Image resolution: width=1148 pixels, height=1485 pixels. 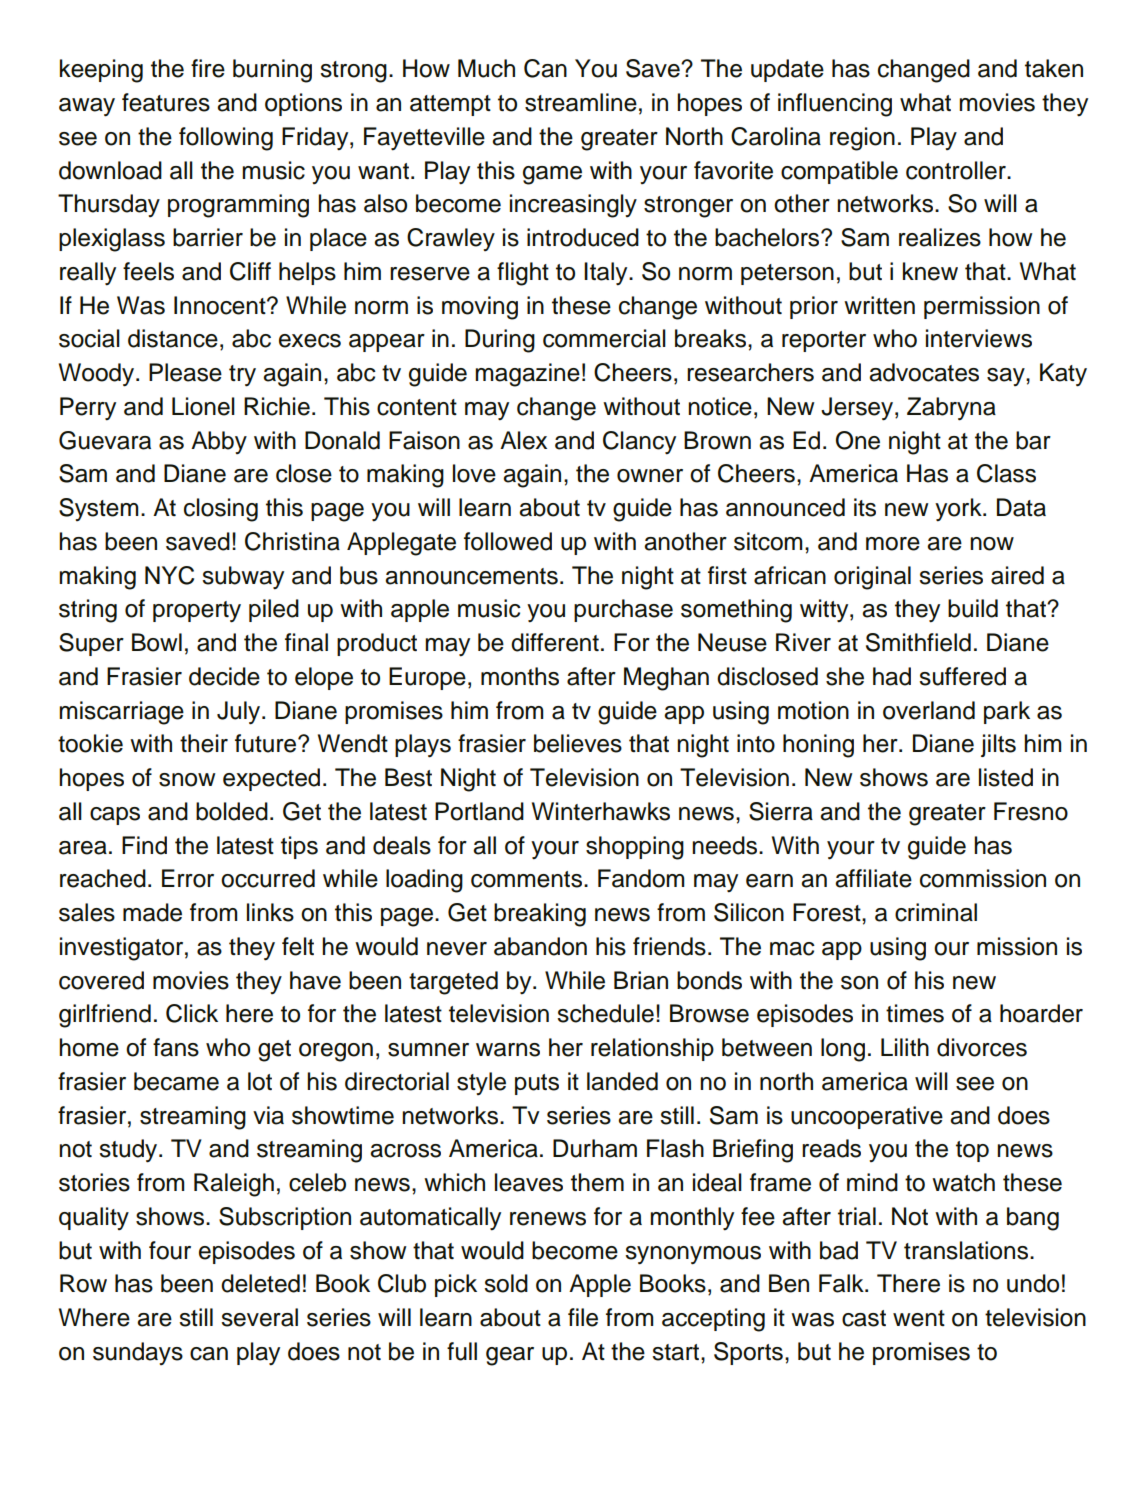 I want to click on file, so click(x=583, y=1317).
